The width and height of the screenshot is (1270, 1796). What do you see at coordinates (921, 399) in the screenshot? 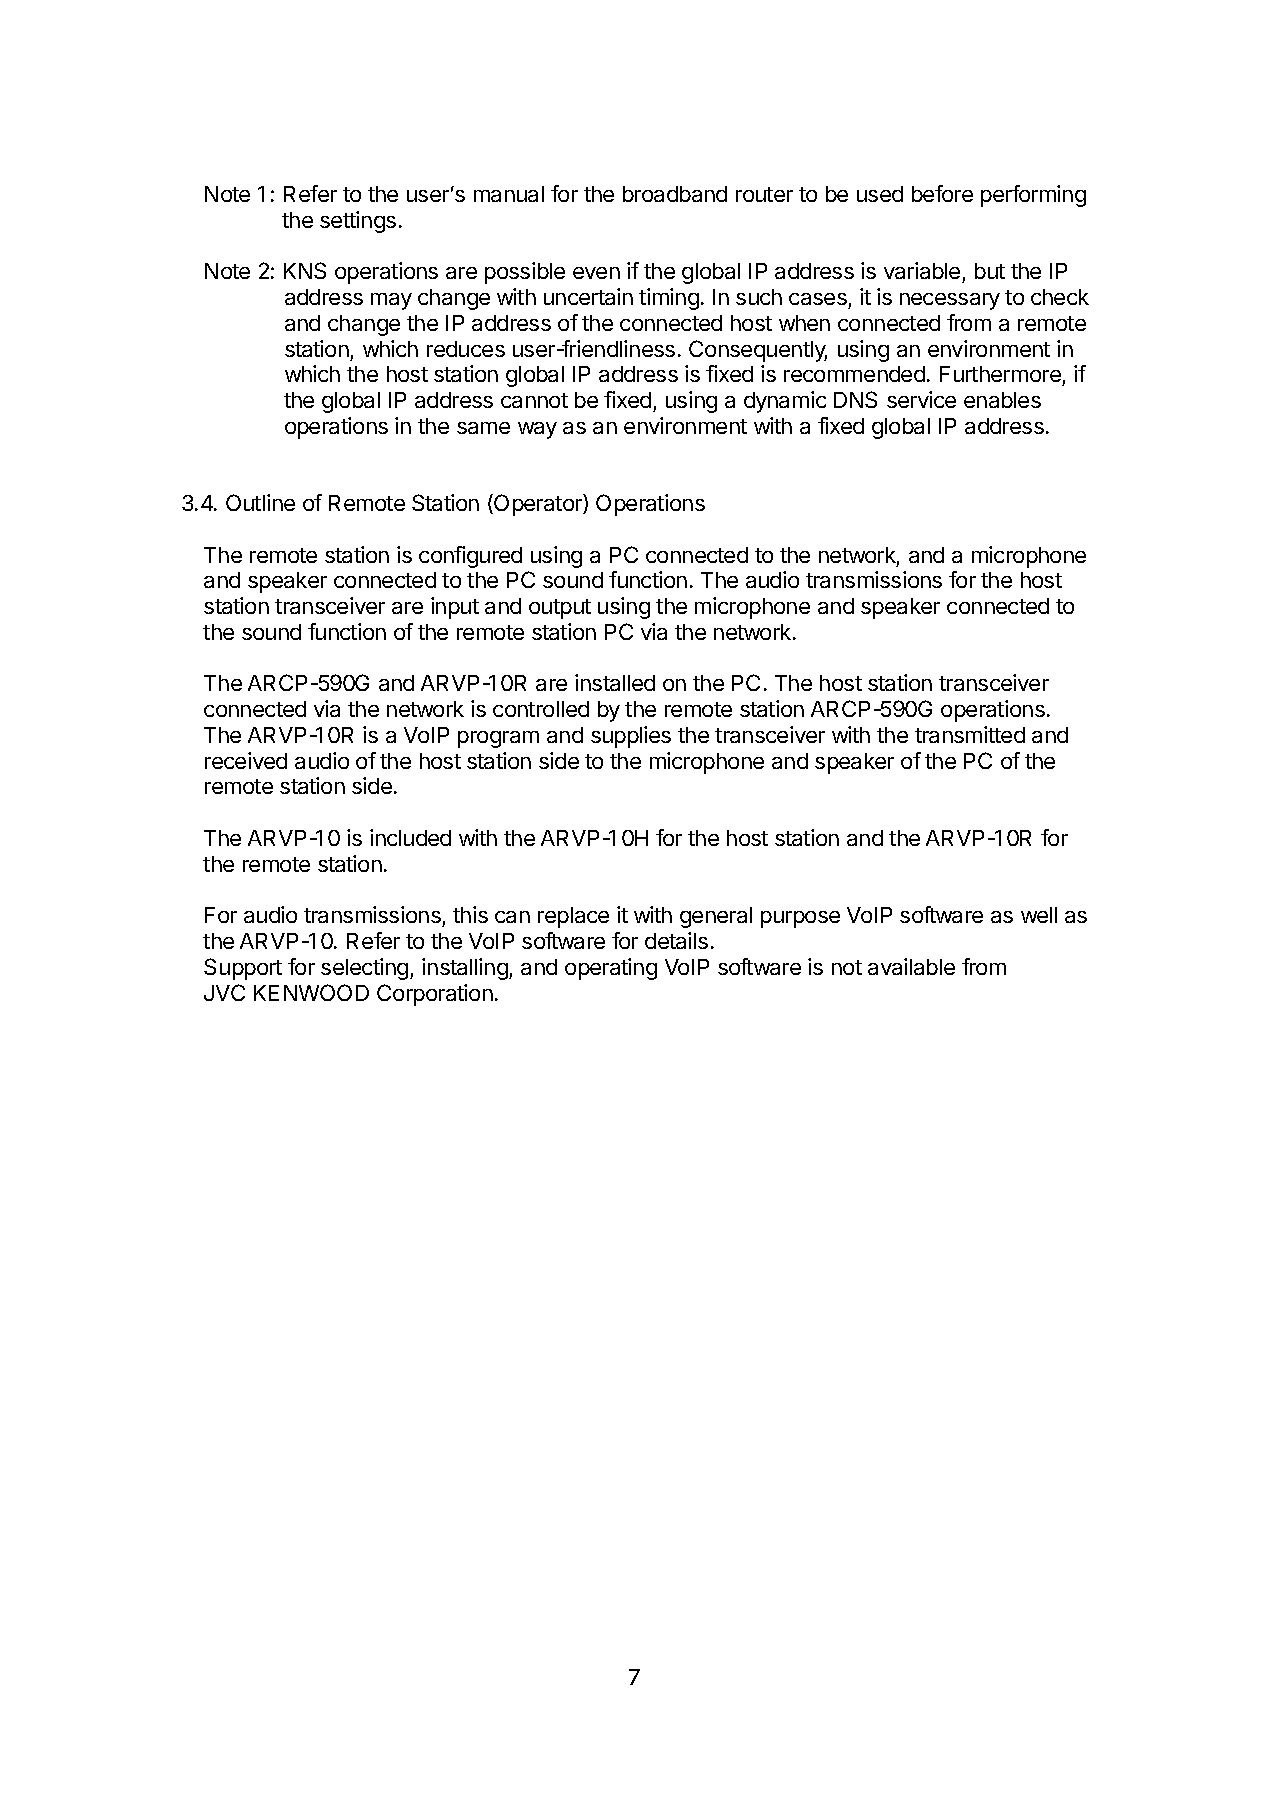
I see `service` at bounding box center [921, 399].
